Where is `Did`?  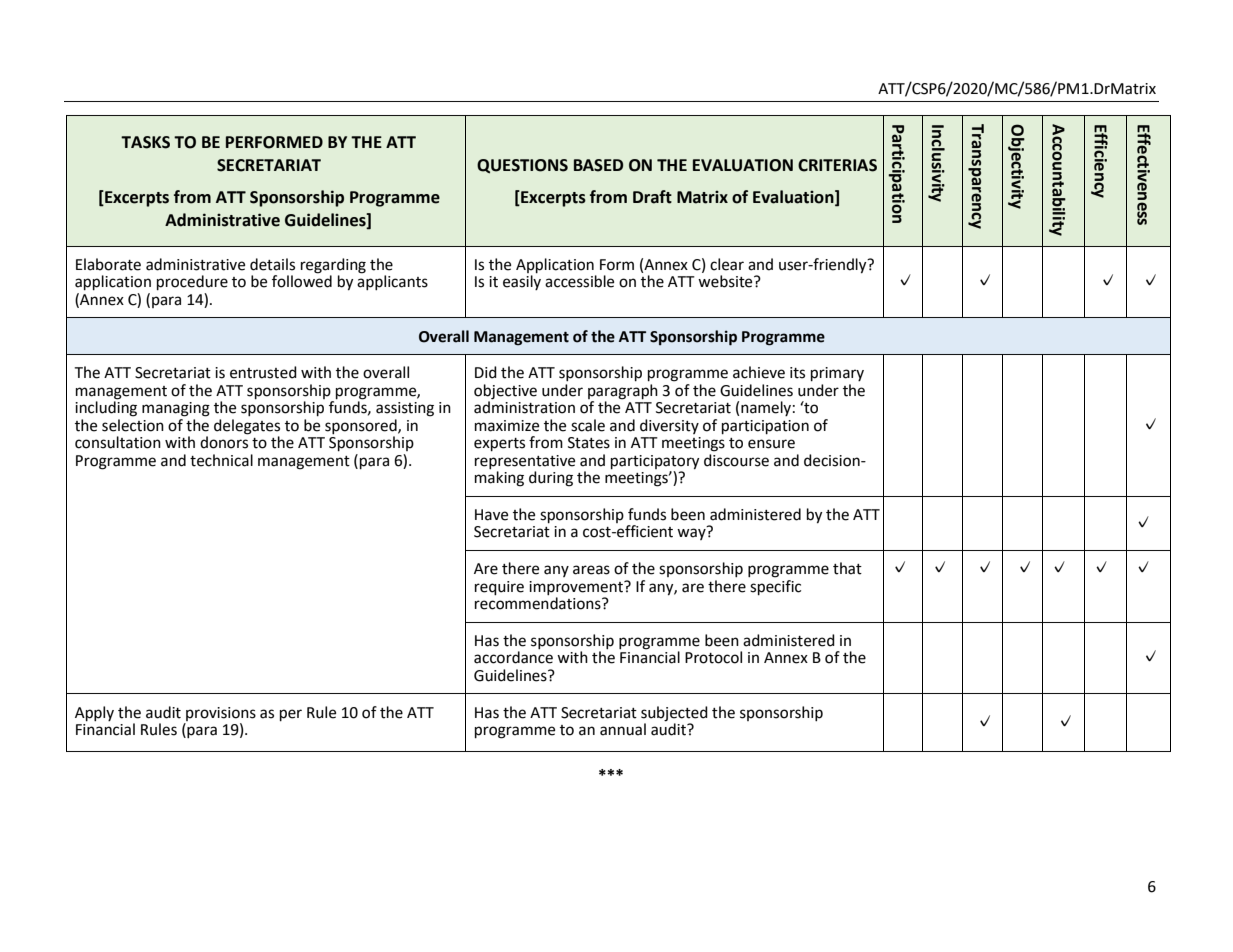 Did is located at coordinates (486, 372).
